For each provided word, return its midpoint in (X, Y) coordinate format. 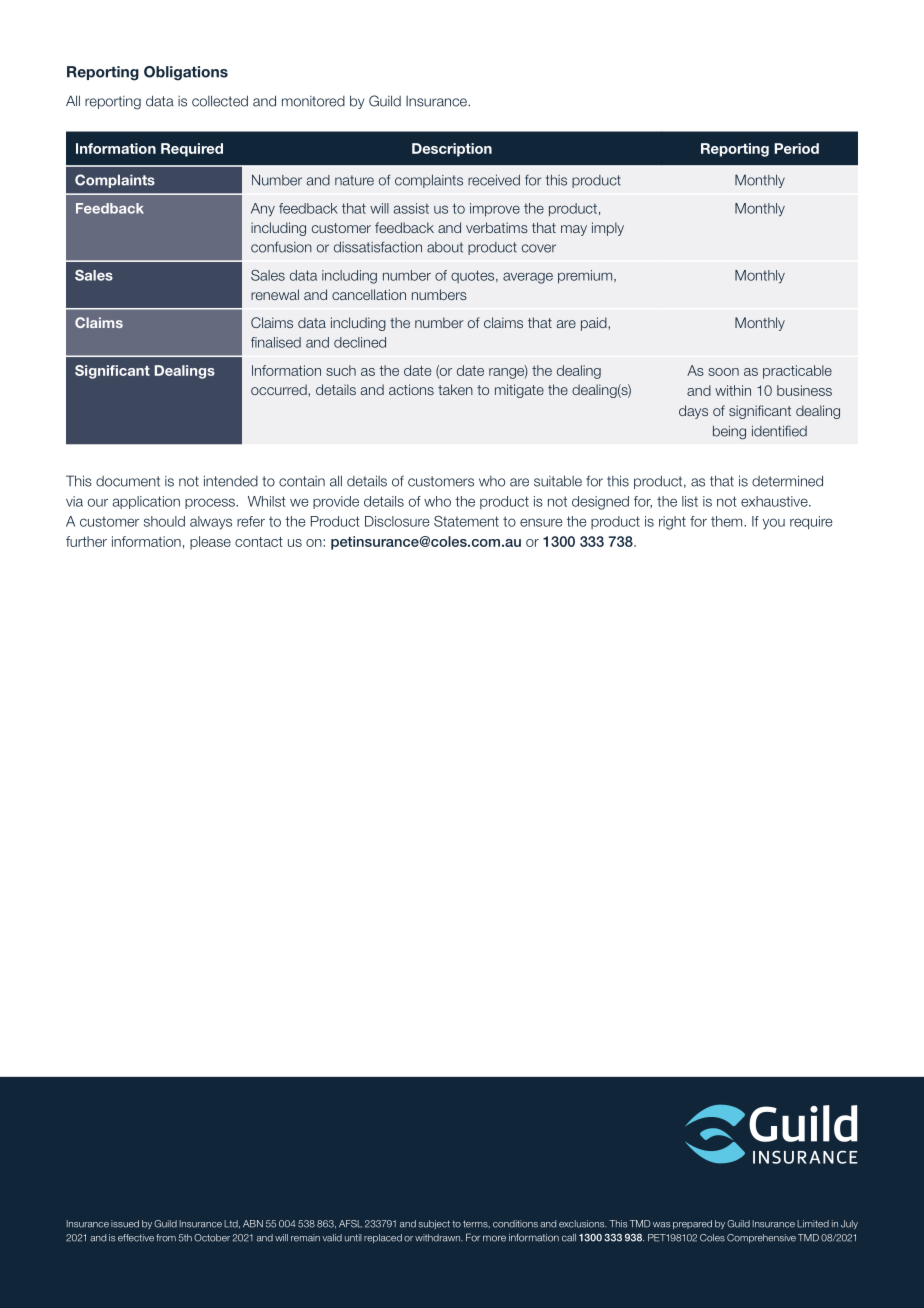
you (774, 524)
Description (452, 150)
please (210, 543)
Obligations (186, 73)
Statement (466, 521)
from (166, 1238)
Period (796, 148)
